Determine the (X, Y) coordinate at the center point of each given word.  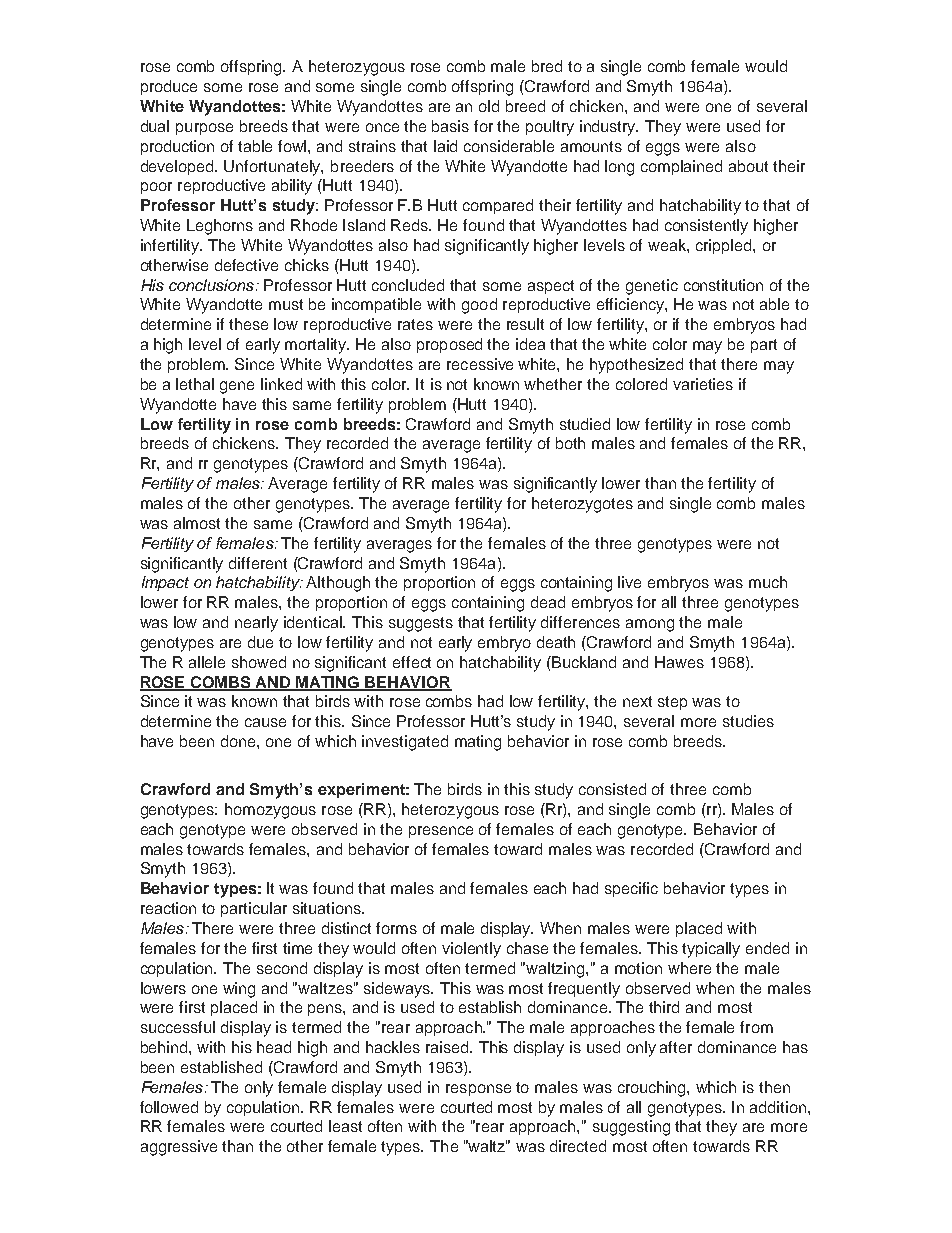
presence (441, 832)
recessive (480, 364)
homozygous (270, 811)
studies (748, 721)
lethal (195, 384)
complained (681, 167)
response (478, 1090)
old (489, 106)
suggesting (631, 1128)
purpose (204, 129)
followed (169, 1107)
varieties (703, 384)
